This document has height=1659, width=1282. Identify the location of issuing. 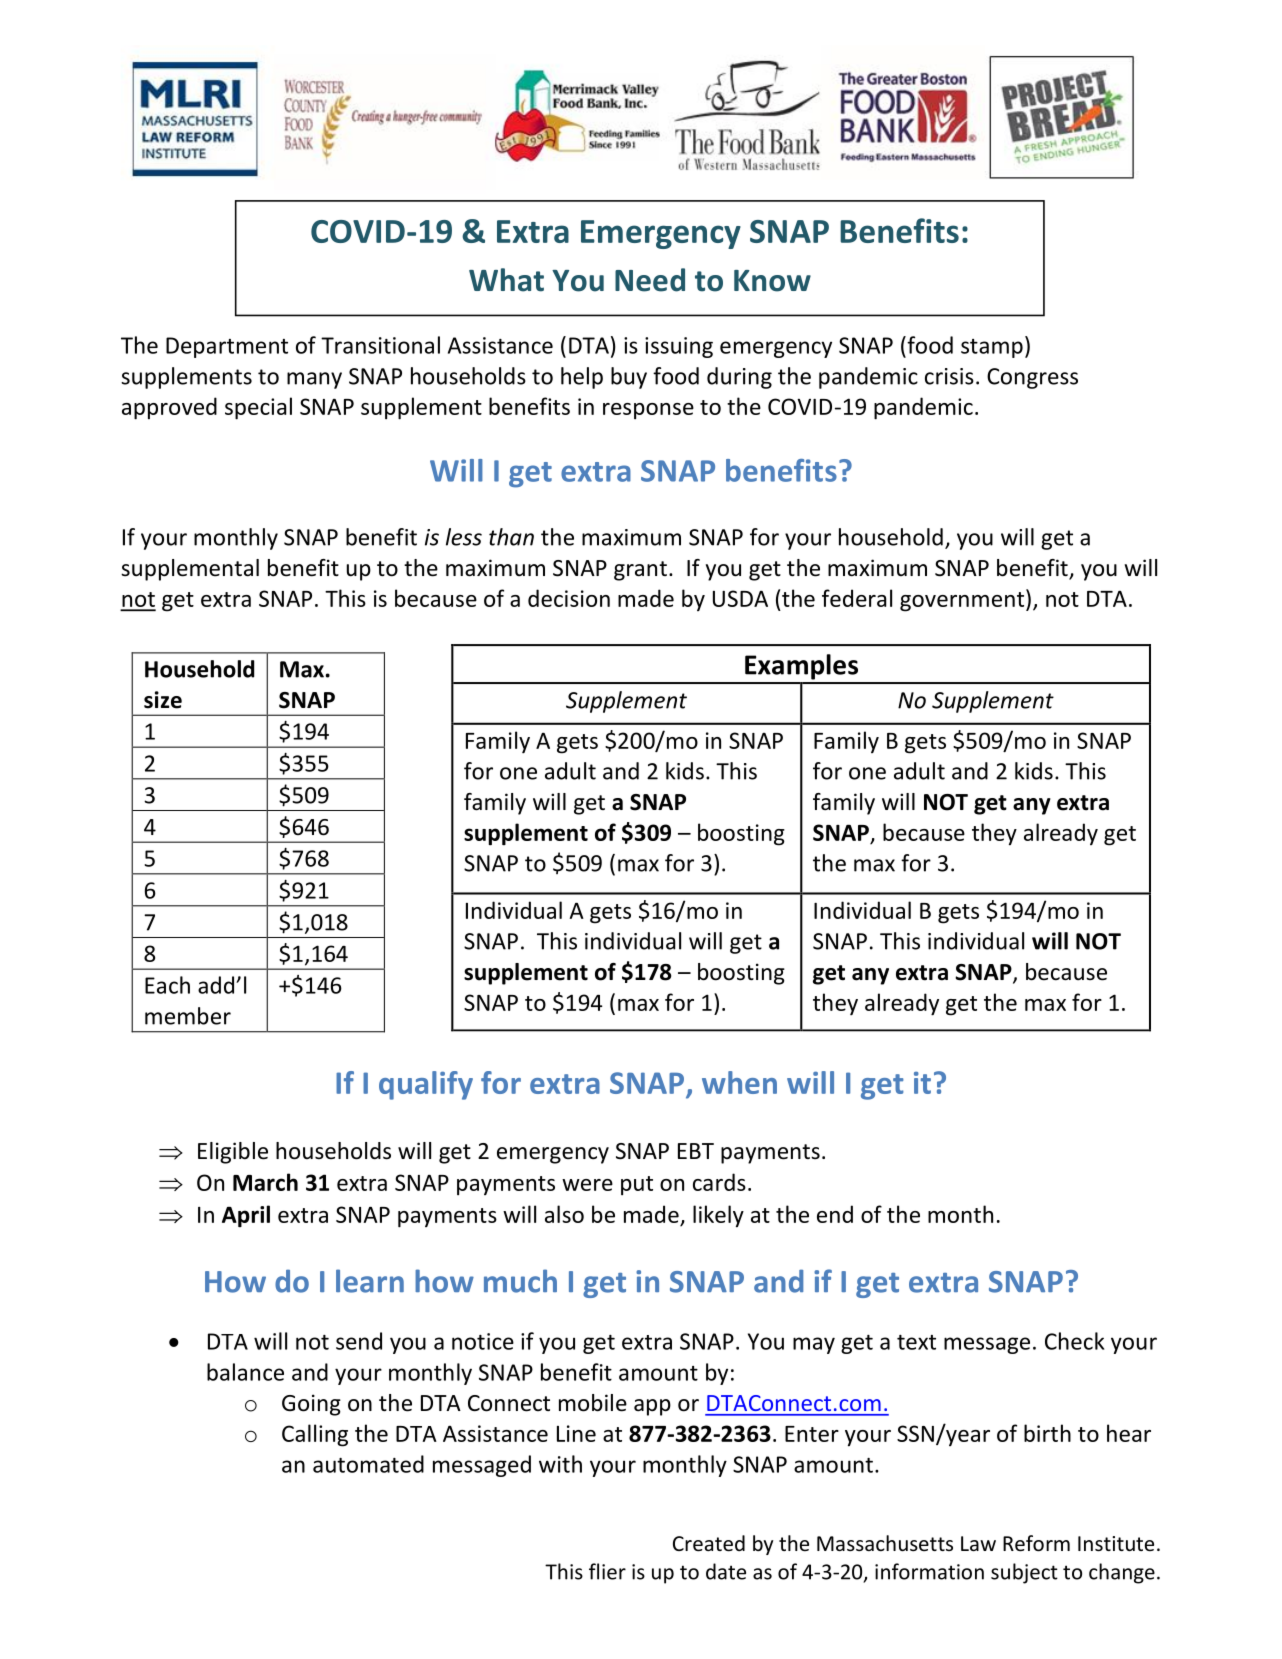
(679, 347).
